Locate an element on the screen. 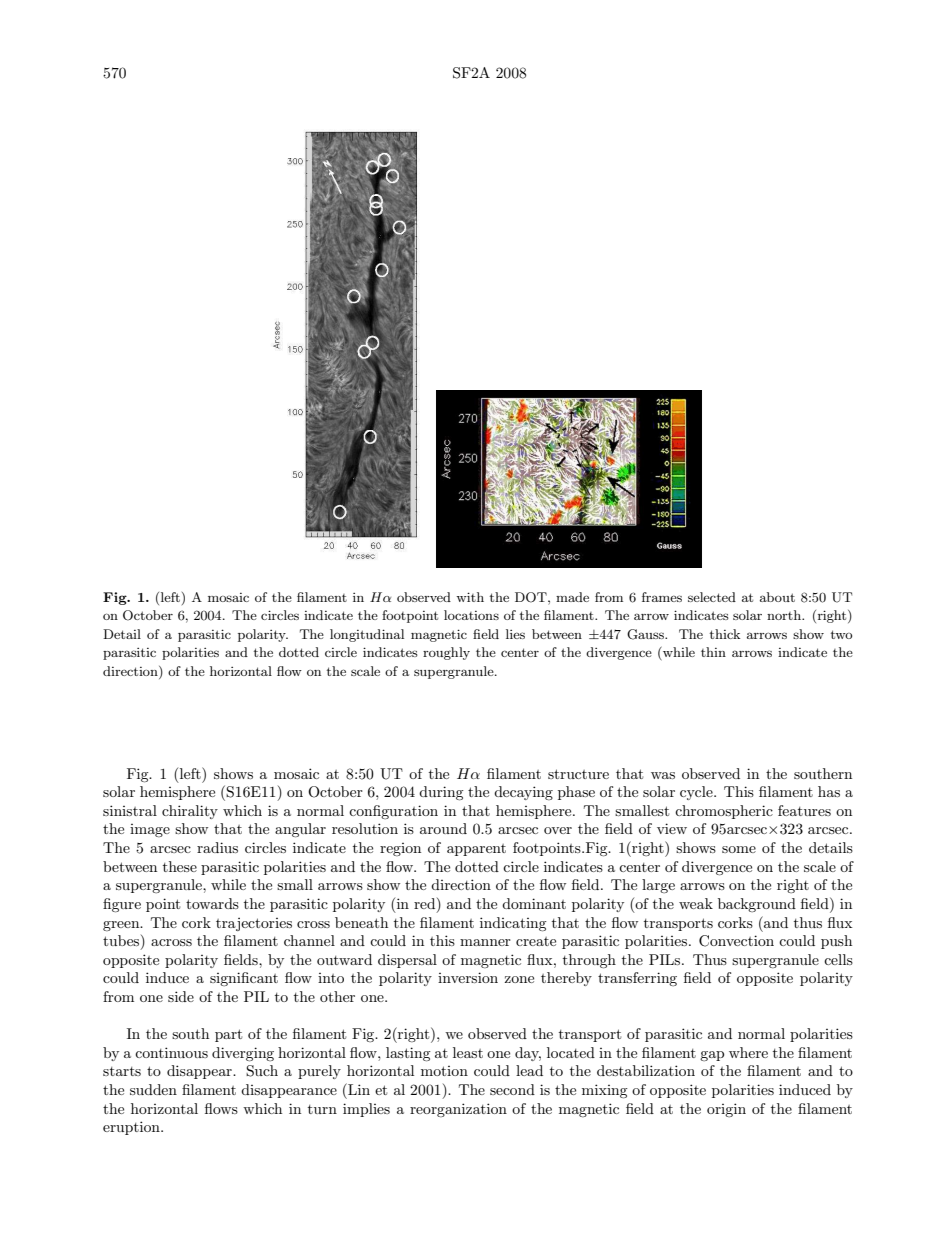  apparent is located at coordinates (476, 850).
